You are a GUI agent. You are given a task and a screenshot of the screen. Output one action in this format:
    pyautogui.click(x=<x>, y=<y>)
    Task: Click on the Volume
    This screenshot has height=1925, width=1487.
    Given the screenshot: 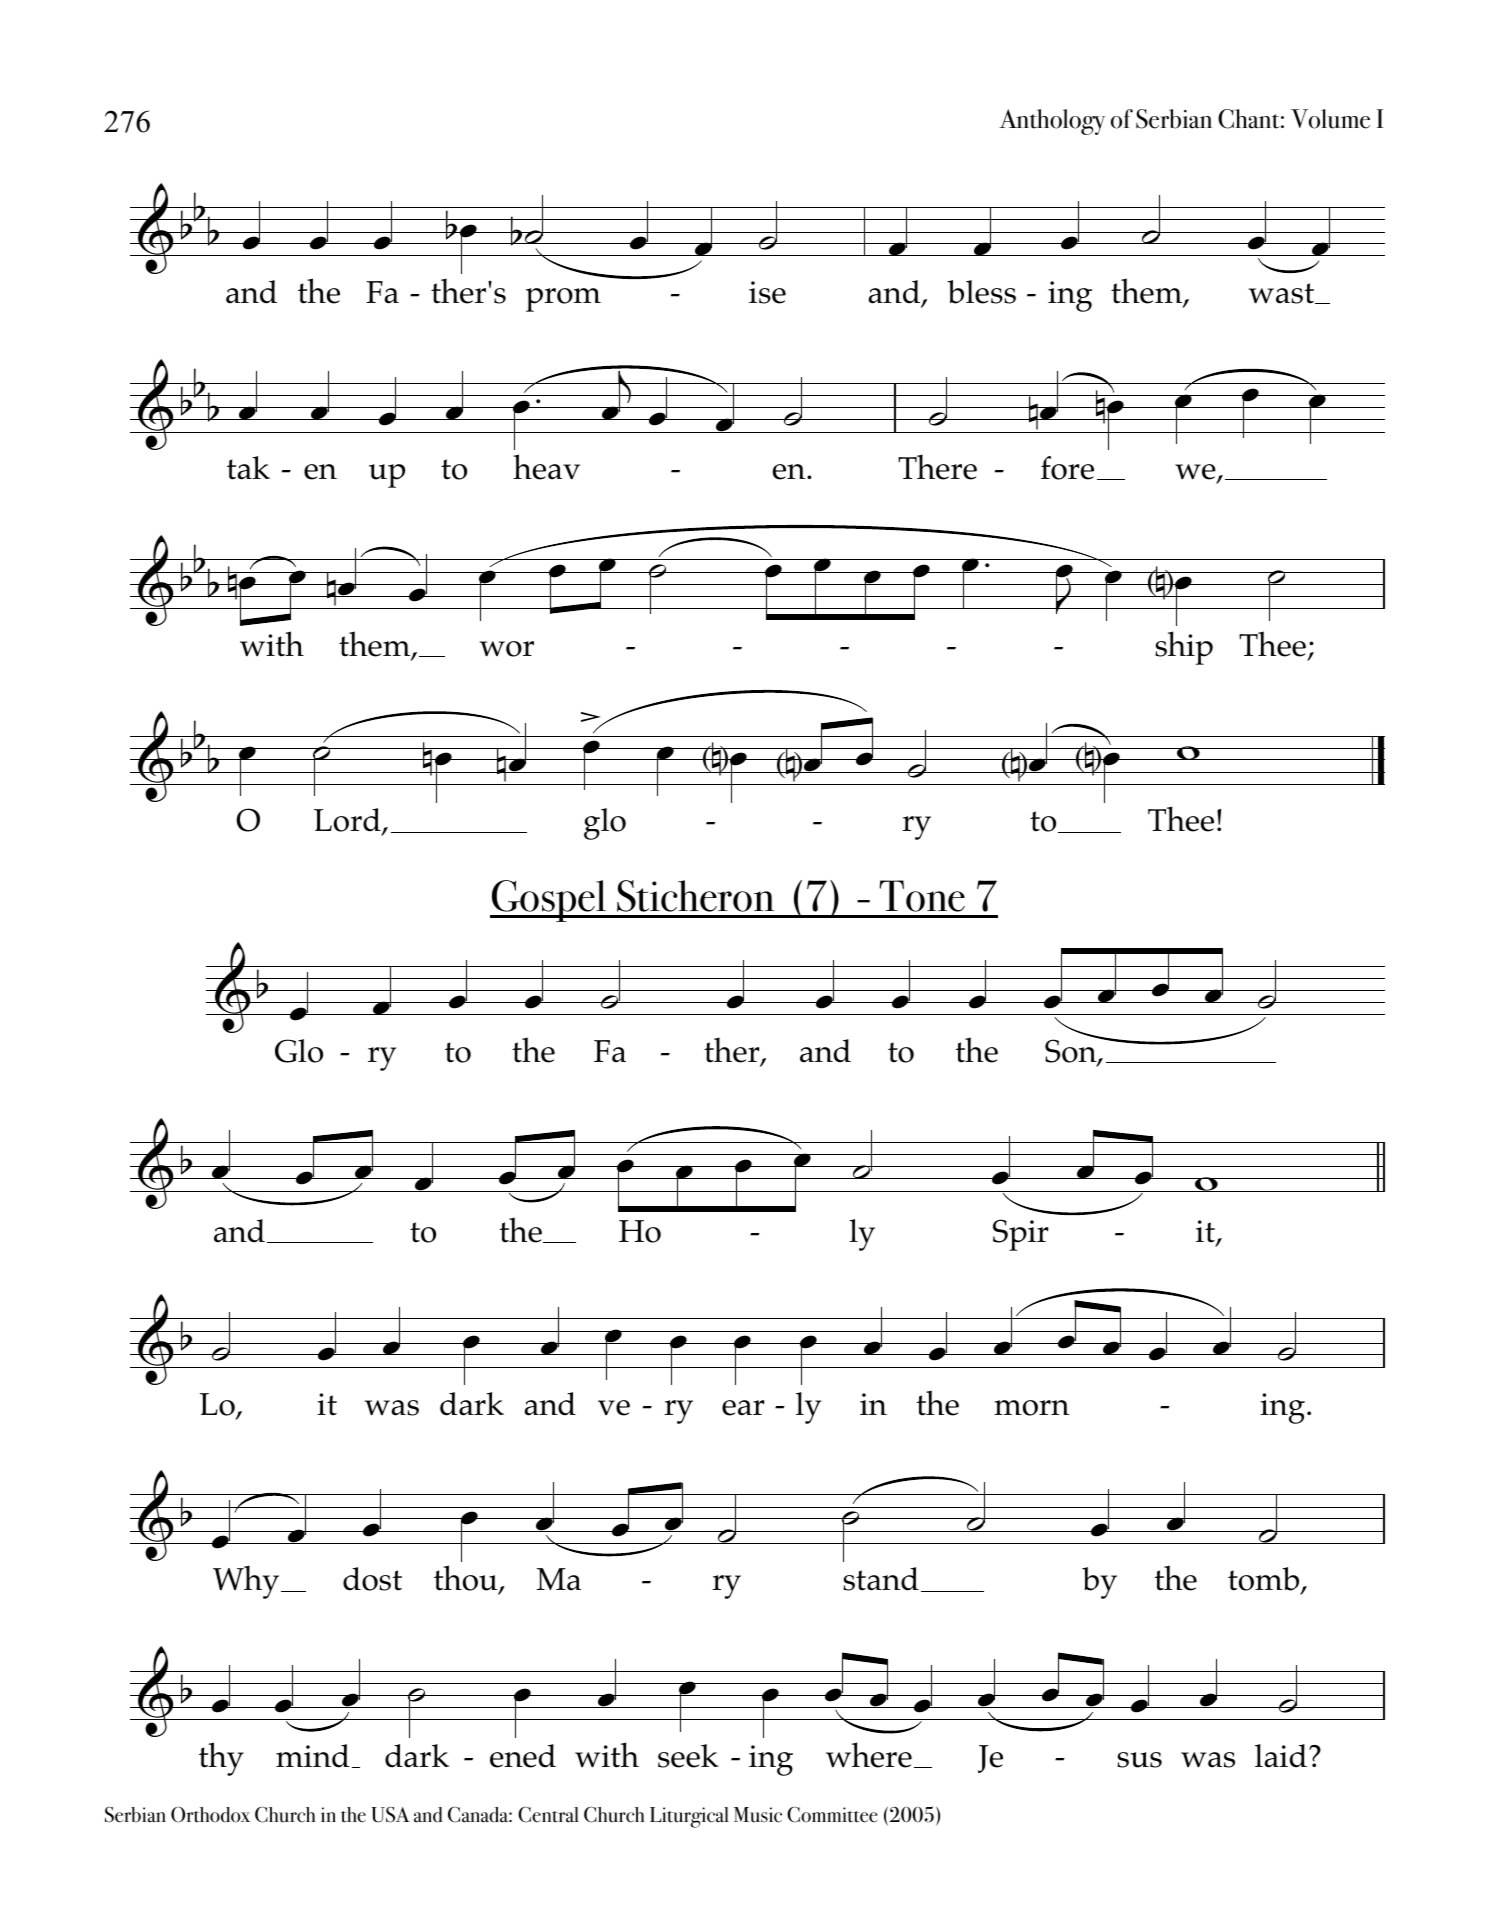 What is the action you would take?
    pyautogui.click(x=1330, y=119)
